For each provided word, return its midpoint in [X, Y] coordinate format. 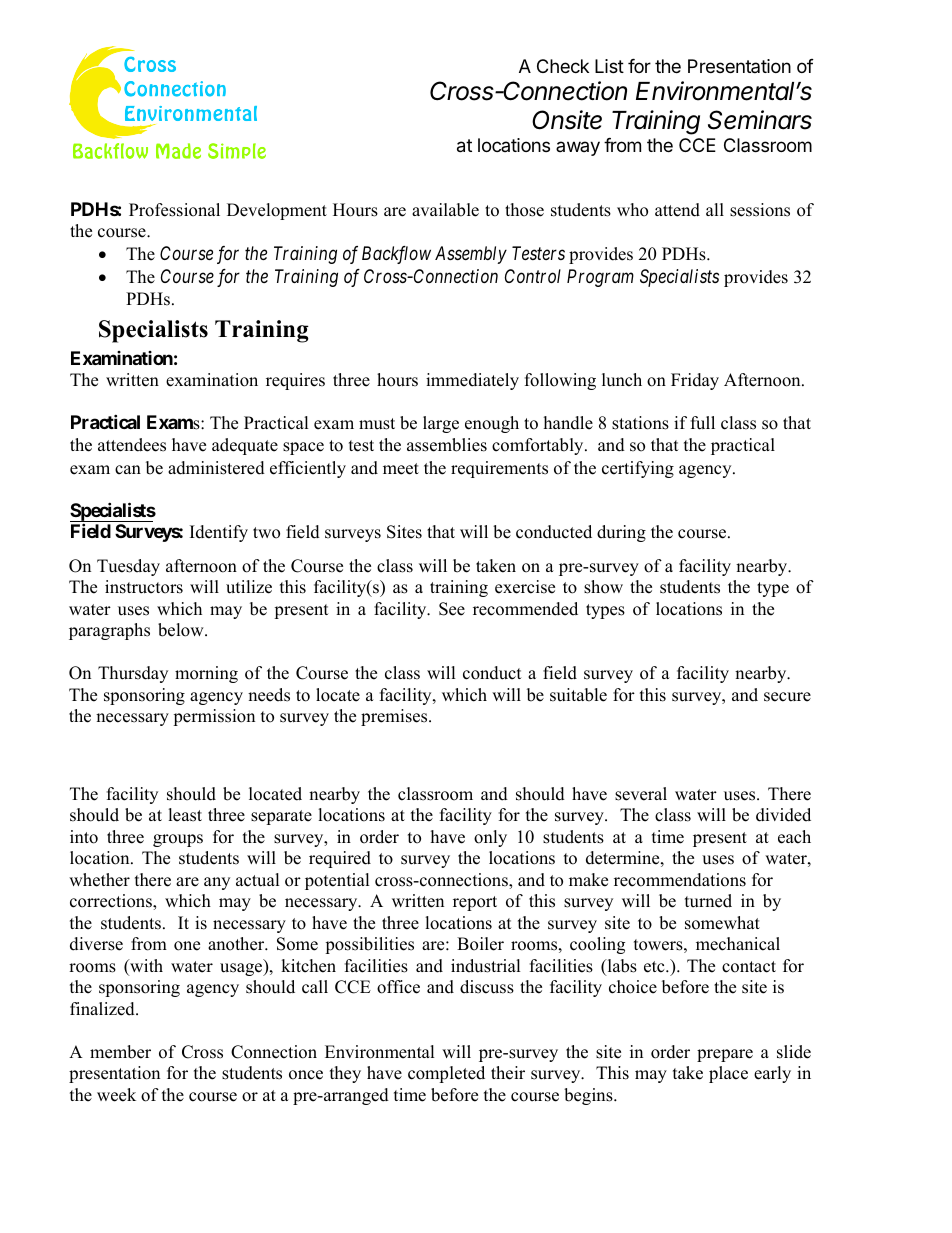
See [452, 609]
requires [295, 381]
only [490, 838]
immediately [472, 381]
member [120, 1052]
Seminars [760, 120]
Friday [695, 381]
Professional [174, 210]
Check [563, 66]
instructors [144, 587]
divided [783, 815]
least [185, 815]
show [603, 587]
